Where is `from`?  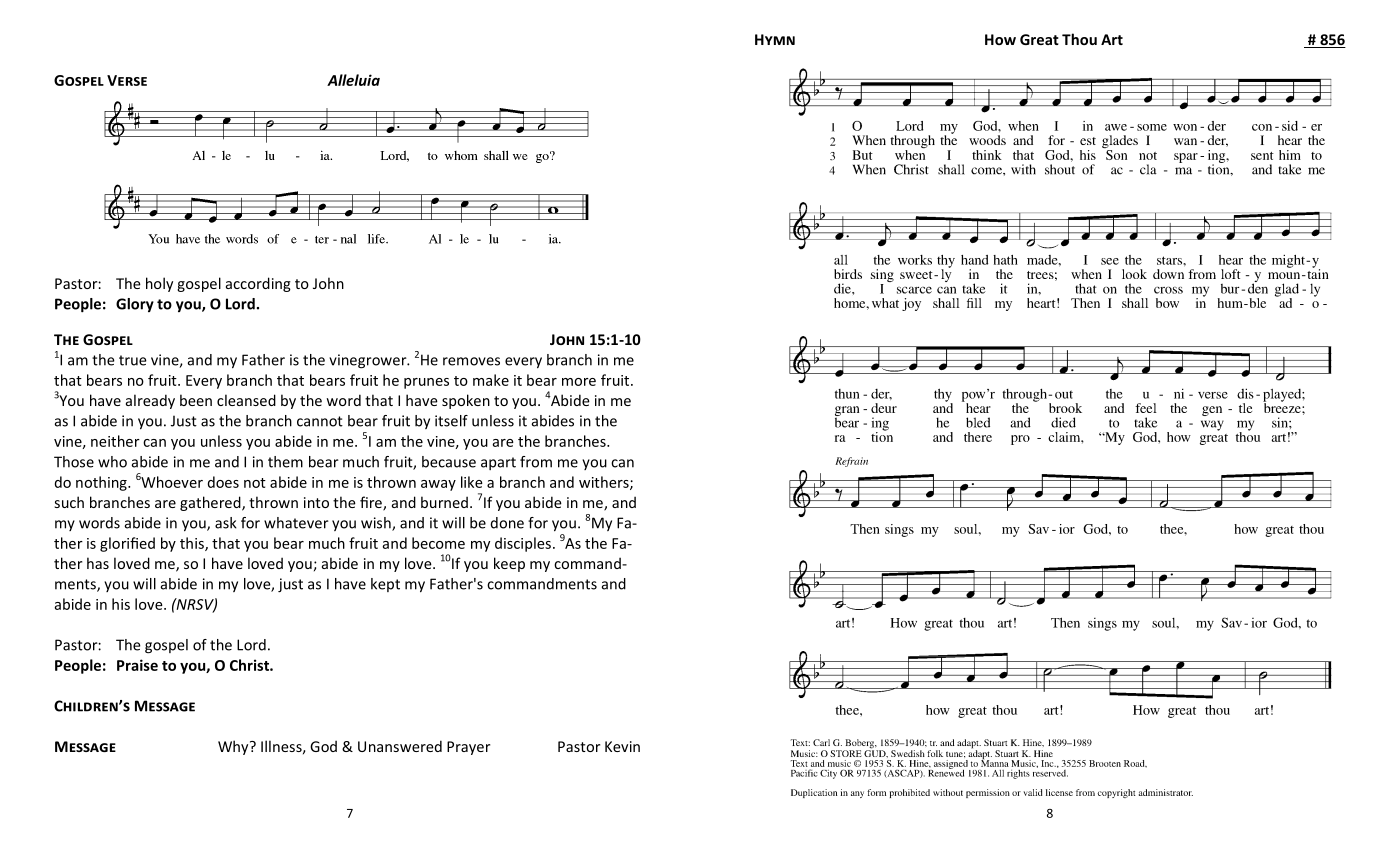 from is located at coordinates (536, 462).
